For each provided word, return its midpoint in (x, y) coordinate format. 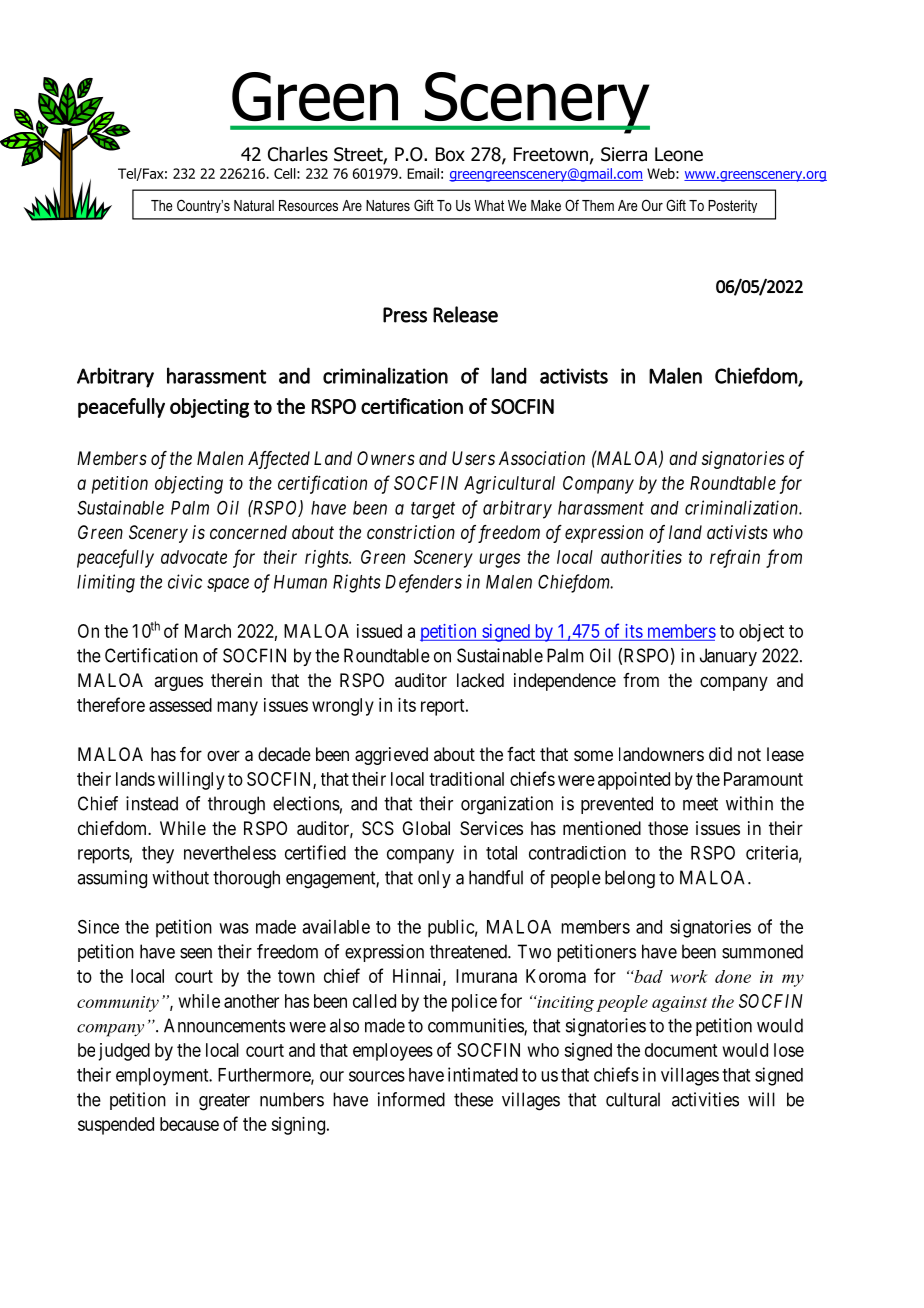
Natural (254, 205)
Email (423, 173)
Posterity (732, 206)
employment (163, 1077)
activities (705, 1099)
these (473, 1099)
